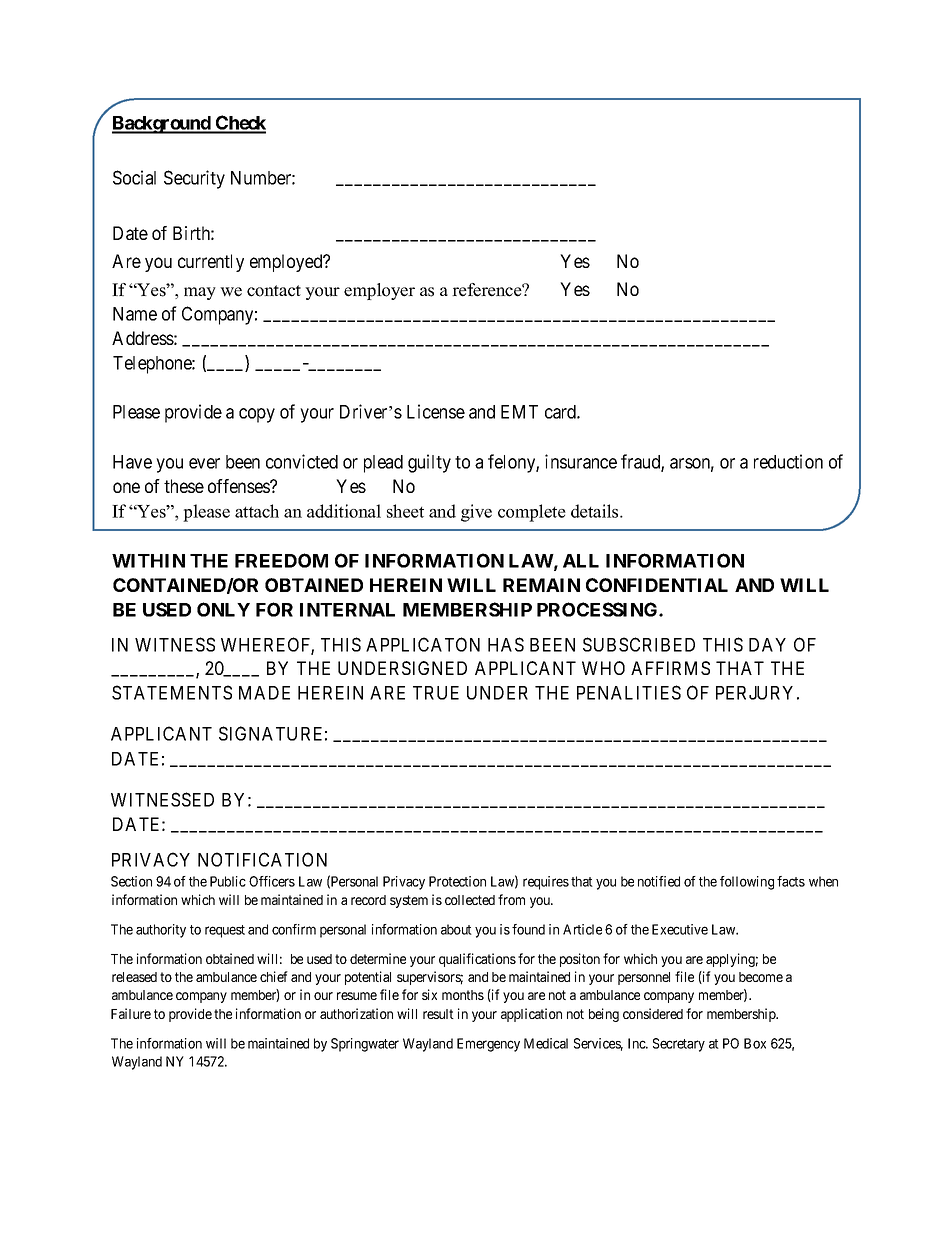 The height and width of the screenshot is (1233, 952). I want to click on CONFIDENTIAL, so click(657, 585).
